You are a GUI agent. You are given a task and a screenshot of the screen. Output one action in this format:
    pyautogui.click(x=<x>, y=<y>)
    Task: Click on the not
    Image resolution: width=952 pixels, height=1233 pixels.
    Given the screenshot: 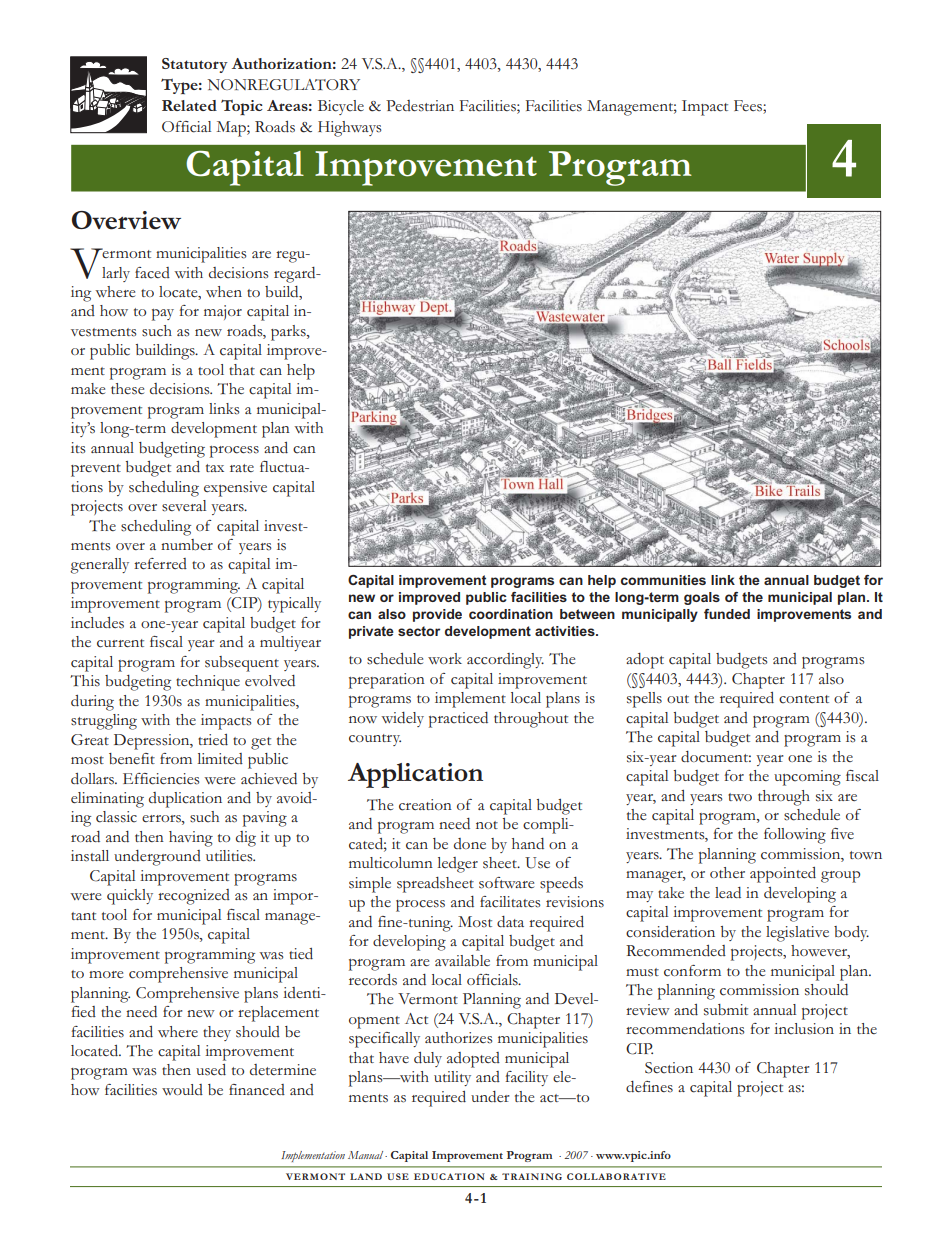 What is the action you would take?
    pyautogui.click(x=487, y=825)
